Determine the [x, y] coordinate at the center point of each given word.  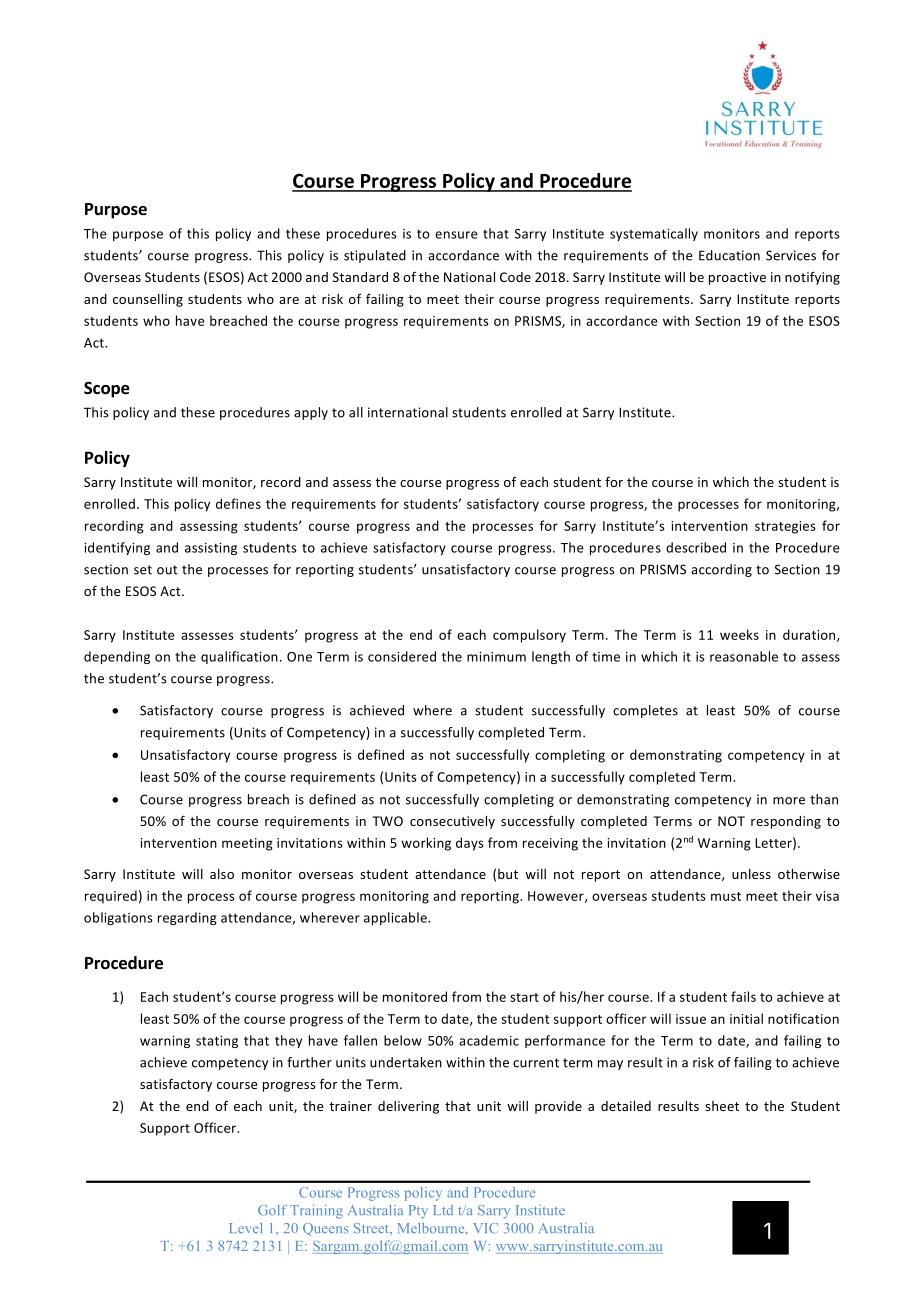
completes [645, 711]
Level [245, 1228]
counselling [148, 300]
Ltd [443, 1210]
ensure [456, 235]
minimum [496, 657]
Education [729, 255]
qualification [239, 657]
